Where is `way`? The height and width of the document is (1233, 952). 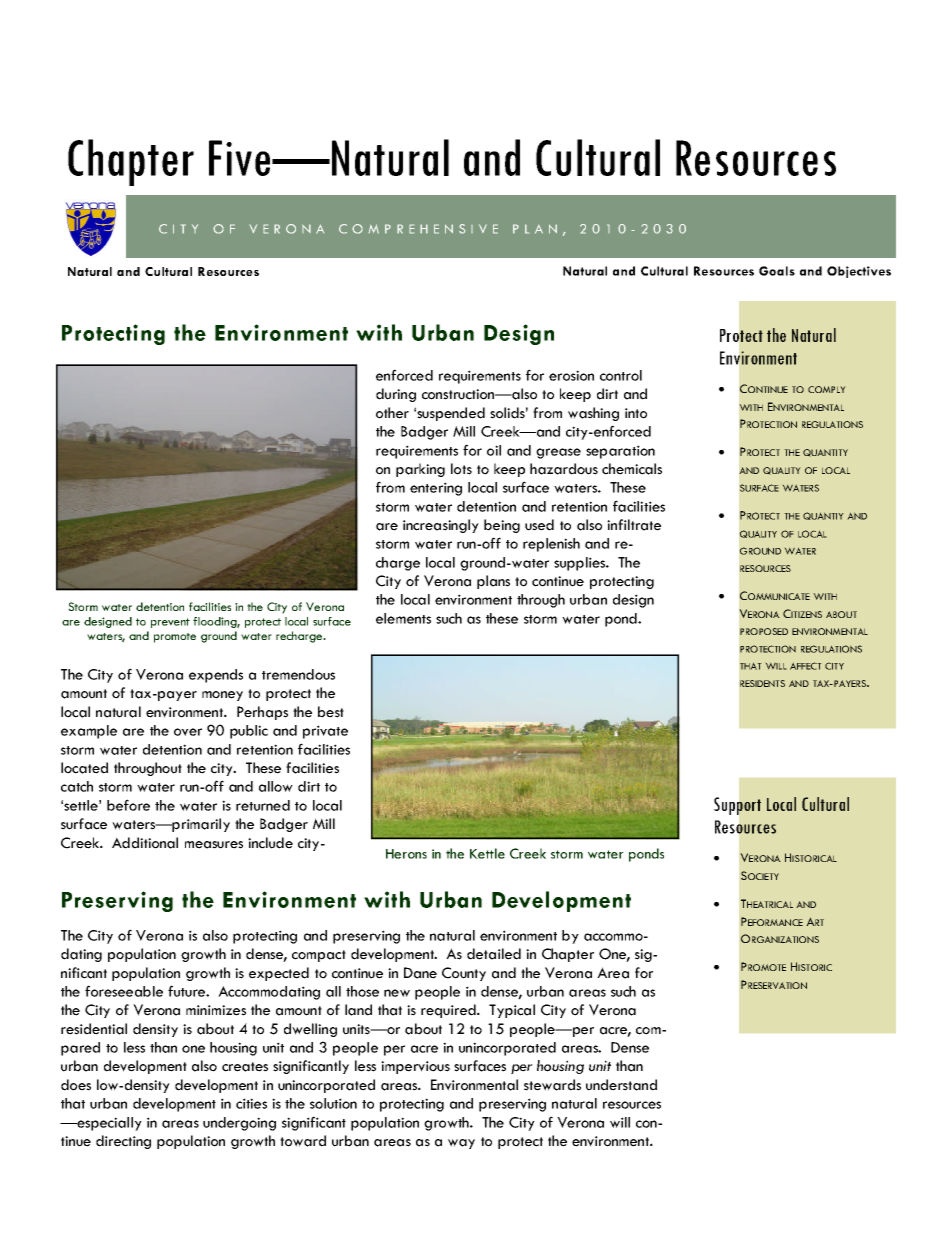
way is located at coordinates (461, 1144).
